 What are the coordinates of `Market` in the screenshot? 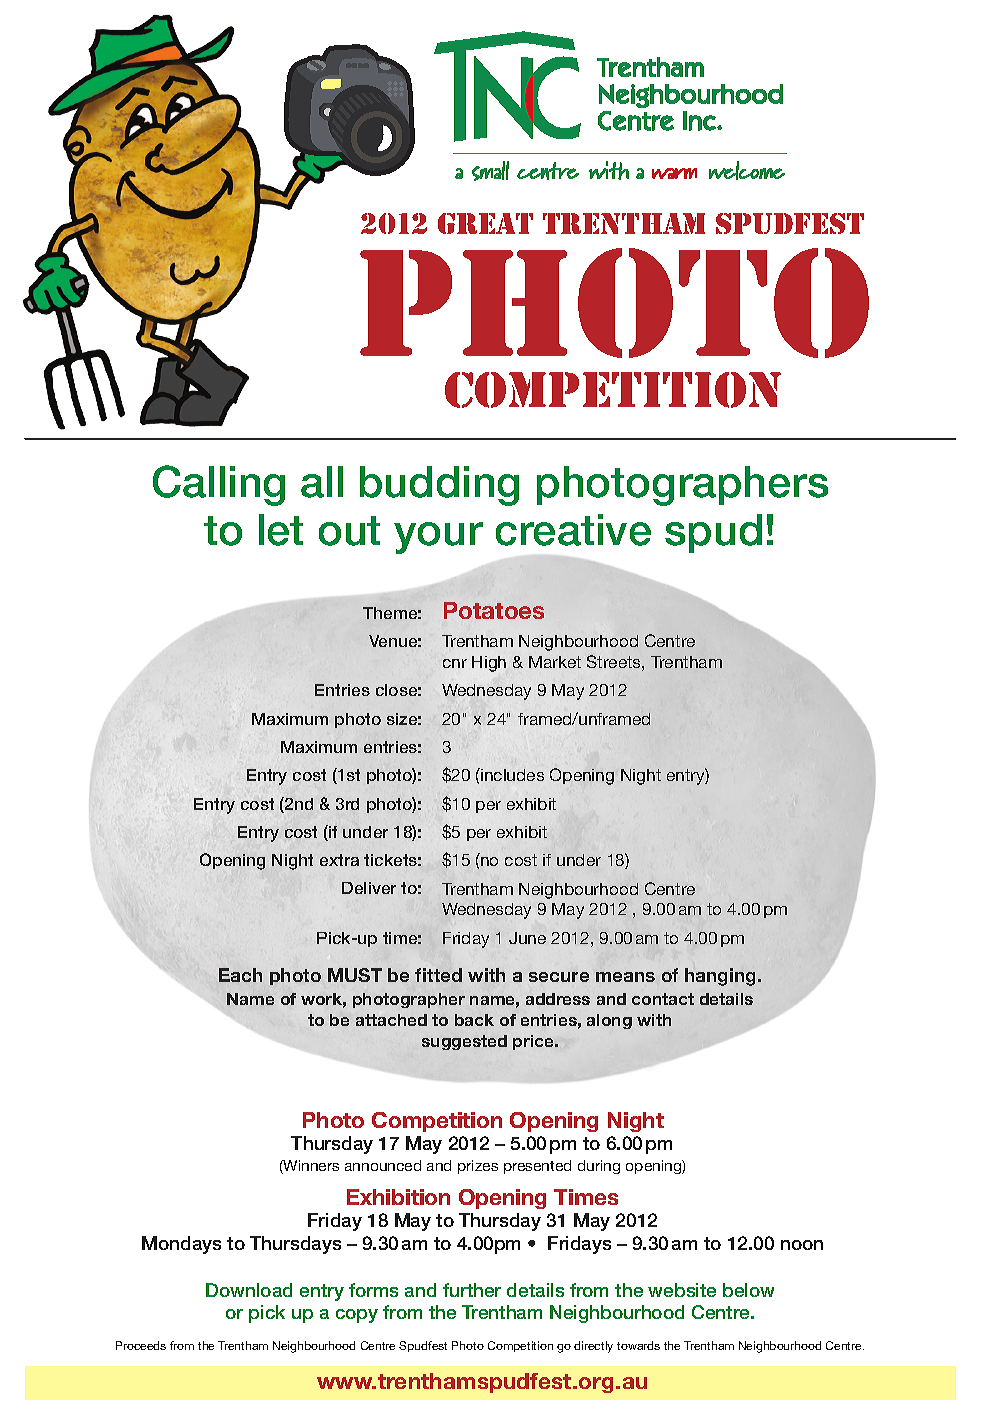 It's located at (555, 662).
